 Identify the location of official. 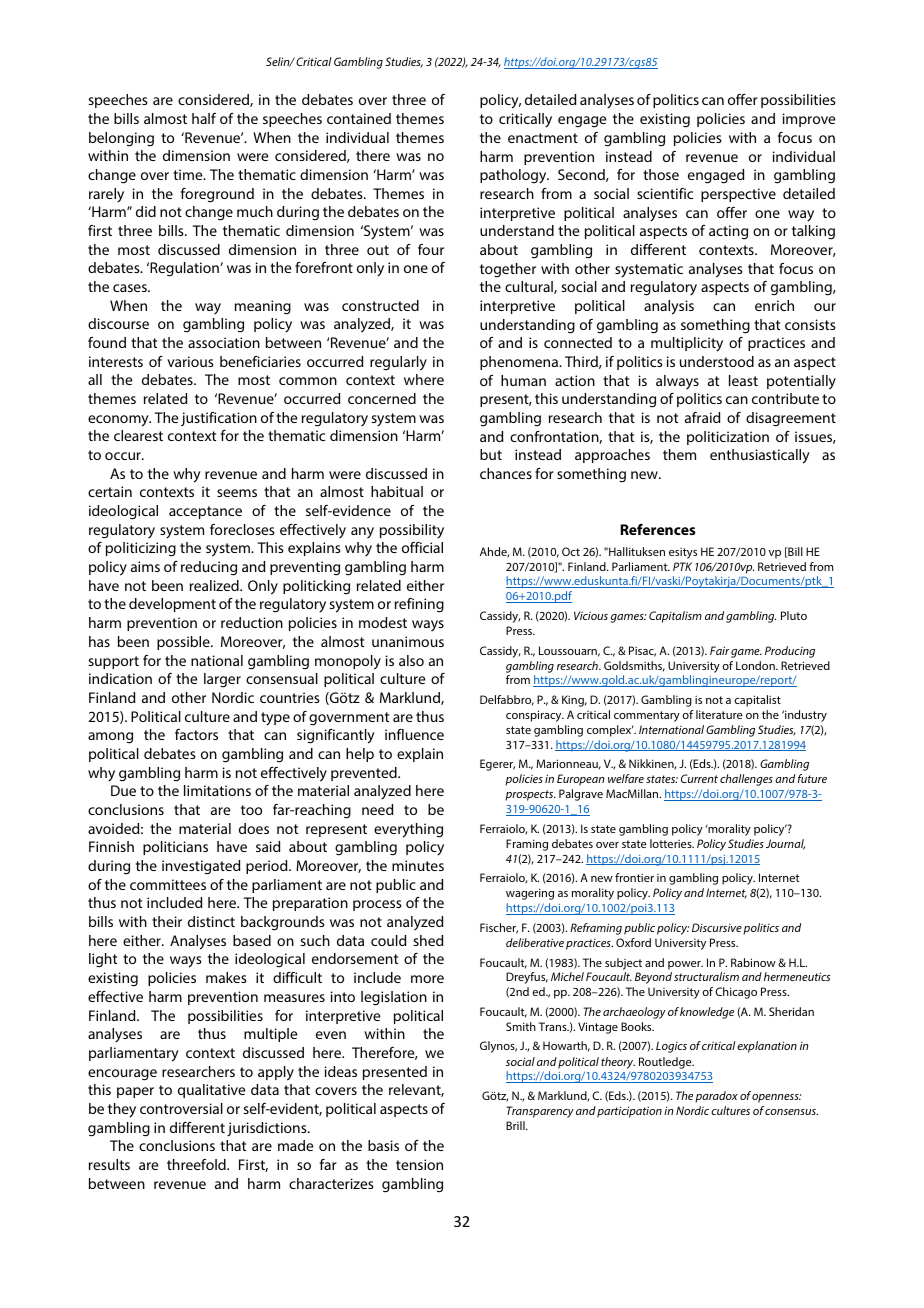
(422, 547).
